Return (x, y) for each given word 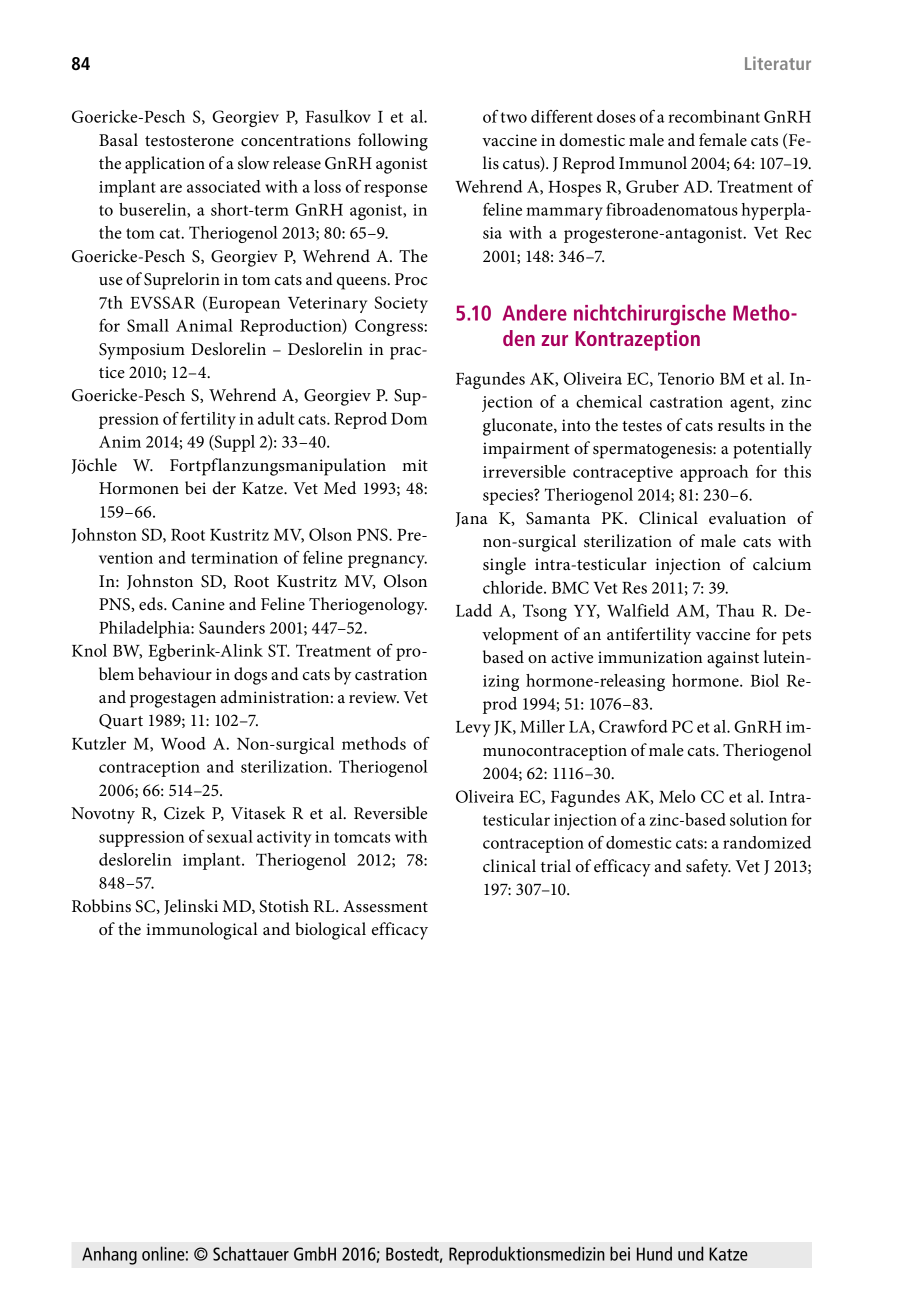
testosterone (189, 141)
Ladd (474, 610)
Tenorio (686, 378)
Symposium (142, 351)
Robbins (101, 906)
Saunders (232, 627)
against (733, 659)
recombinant (714, 116)
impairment (526, 450)
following (393, 142)
